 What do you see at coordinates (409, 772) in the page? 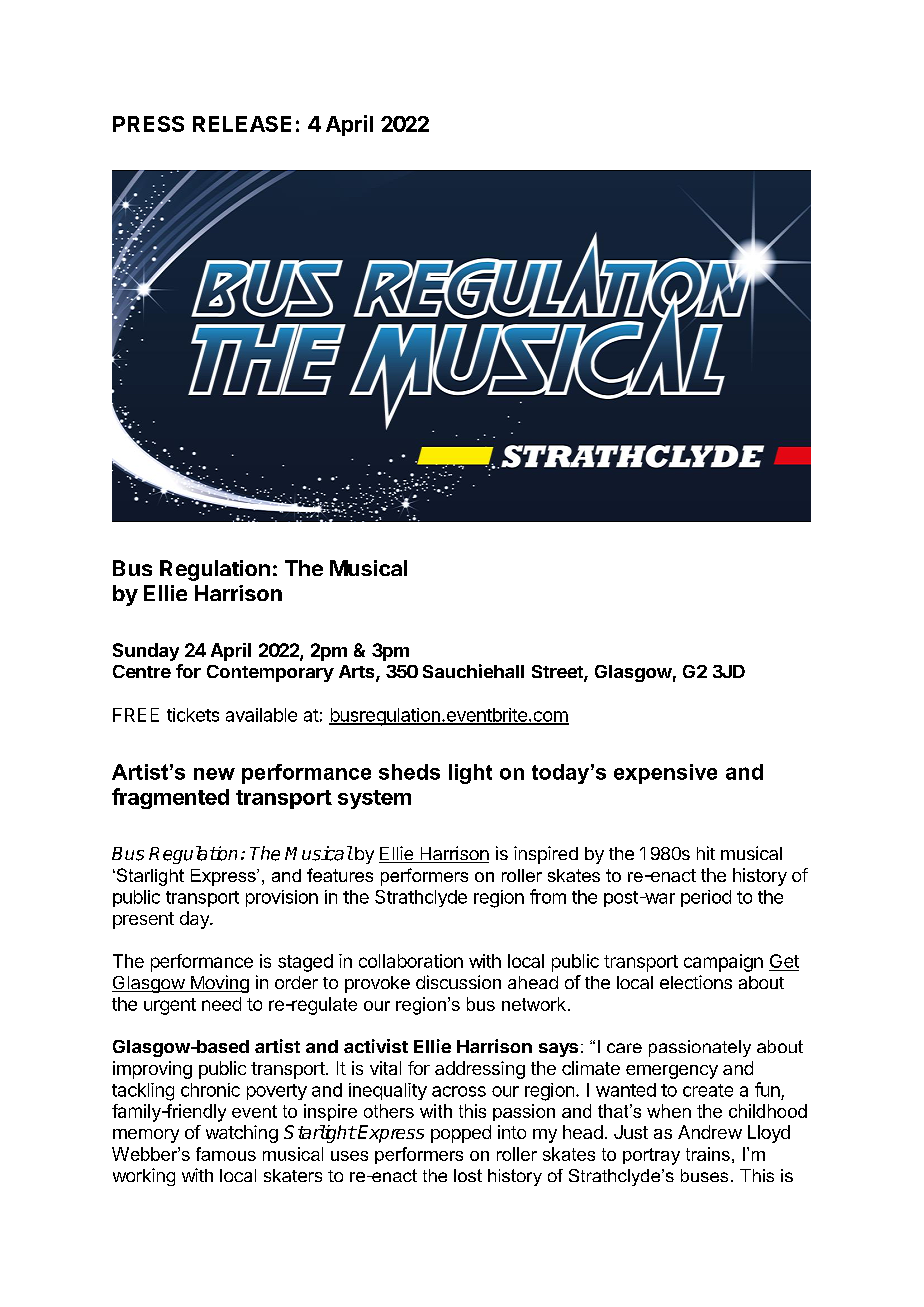
I see `sheds` at bounding box center [409, 772].
